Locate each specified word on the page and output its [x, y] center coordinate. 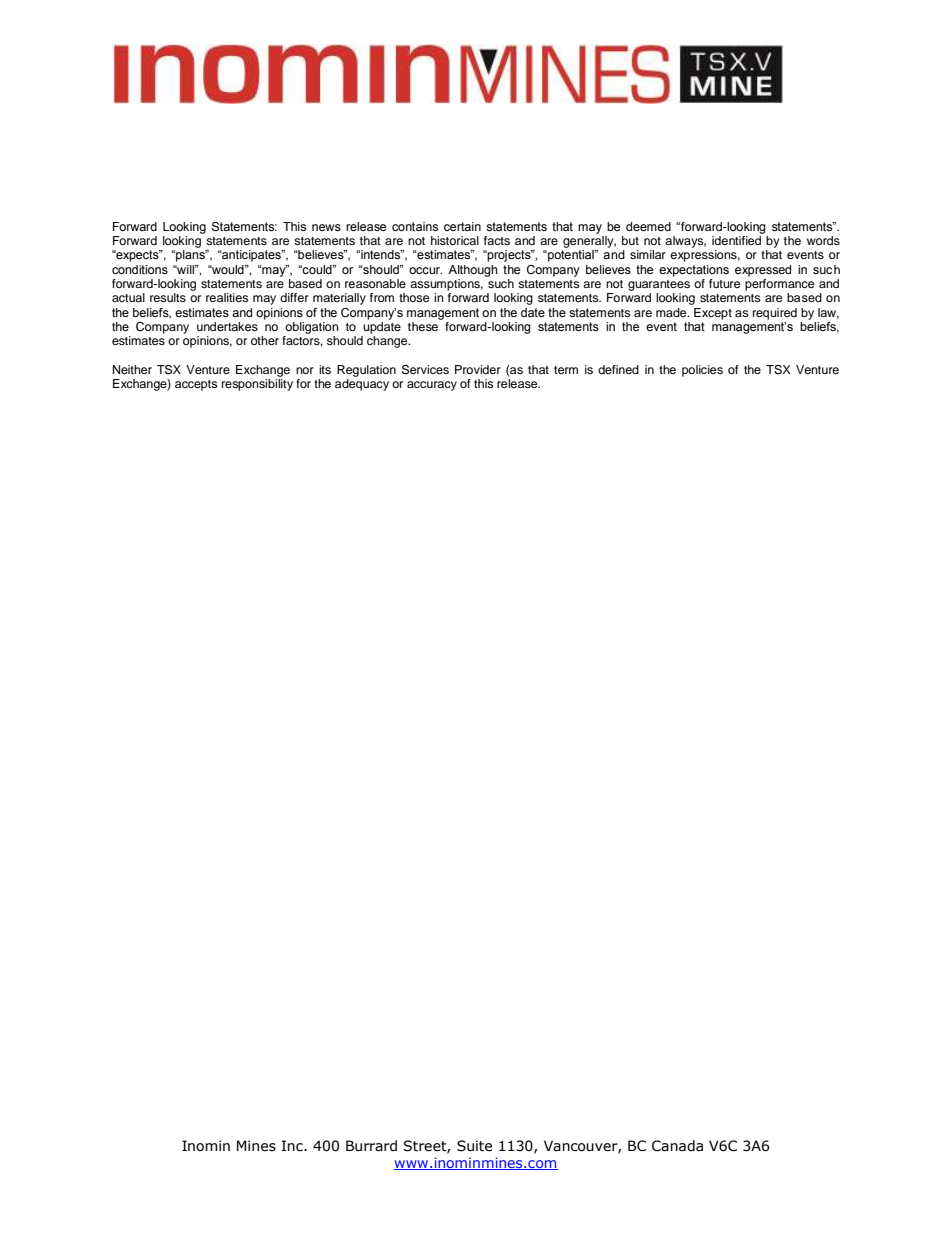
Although [473, 271]
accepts [196, 385]
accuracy [432, 386]
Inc [293, 1145]
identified [736, 240]
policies [702, 371]
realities [227, 297]
